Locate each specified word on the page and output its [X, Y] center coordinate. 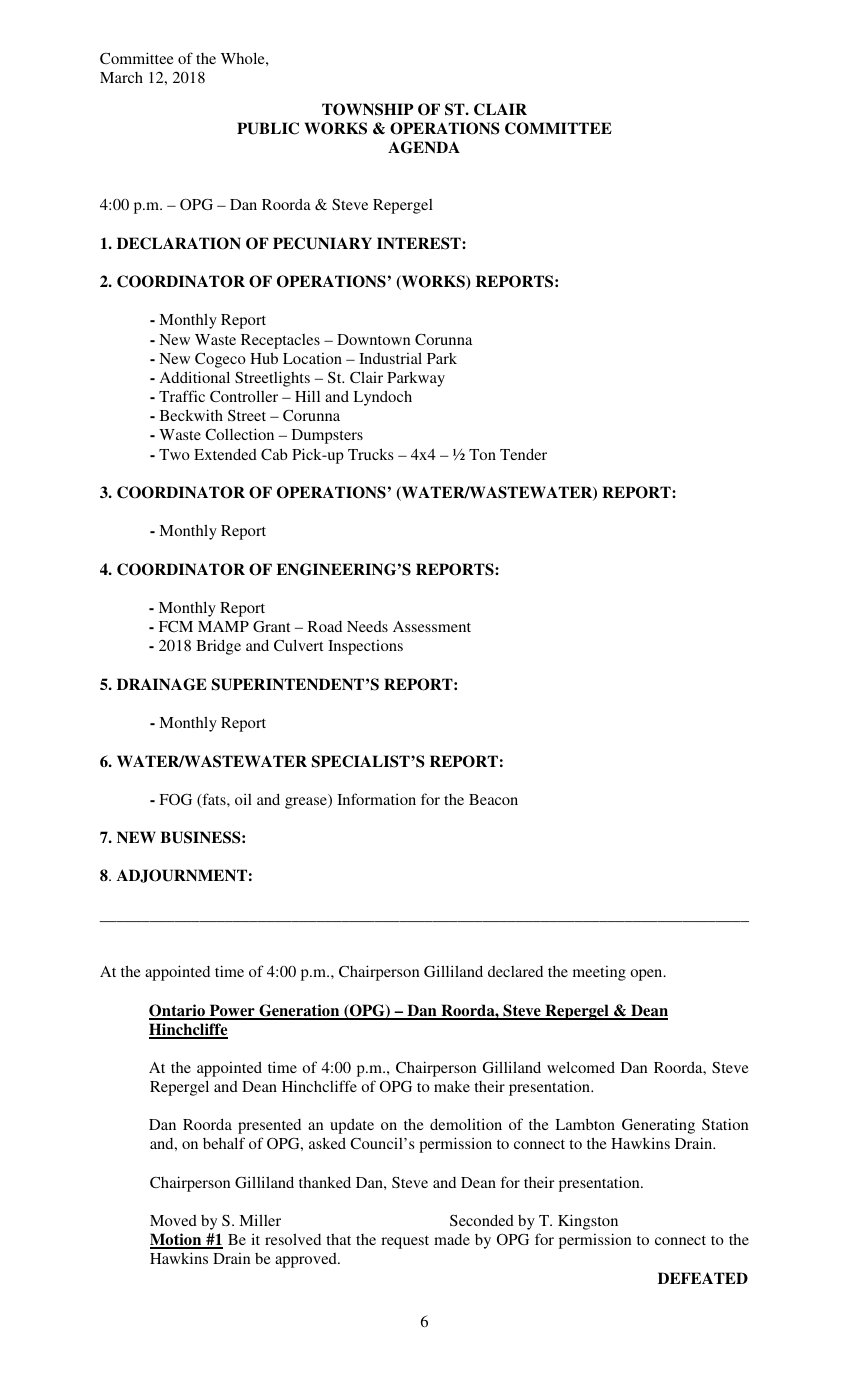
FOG [175, 799]
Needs [367, 626]
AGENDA [424, 147]
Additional [195, 377]
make [452, 1086]
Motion [177, 1240]
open [647, 975]
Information [376, 799]
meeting [599, 973]
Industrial [390, 358]
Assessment [432, 626]
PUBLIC [268, 128]
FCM [176, 626]
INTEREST [420, 243]
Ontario [178, 1011]
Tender [523, 454]
